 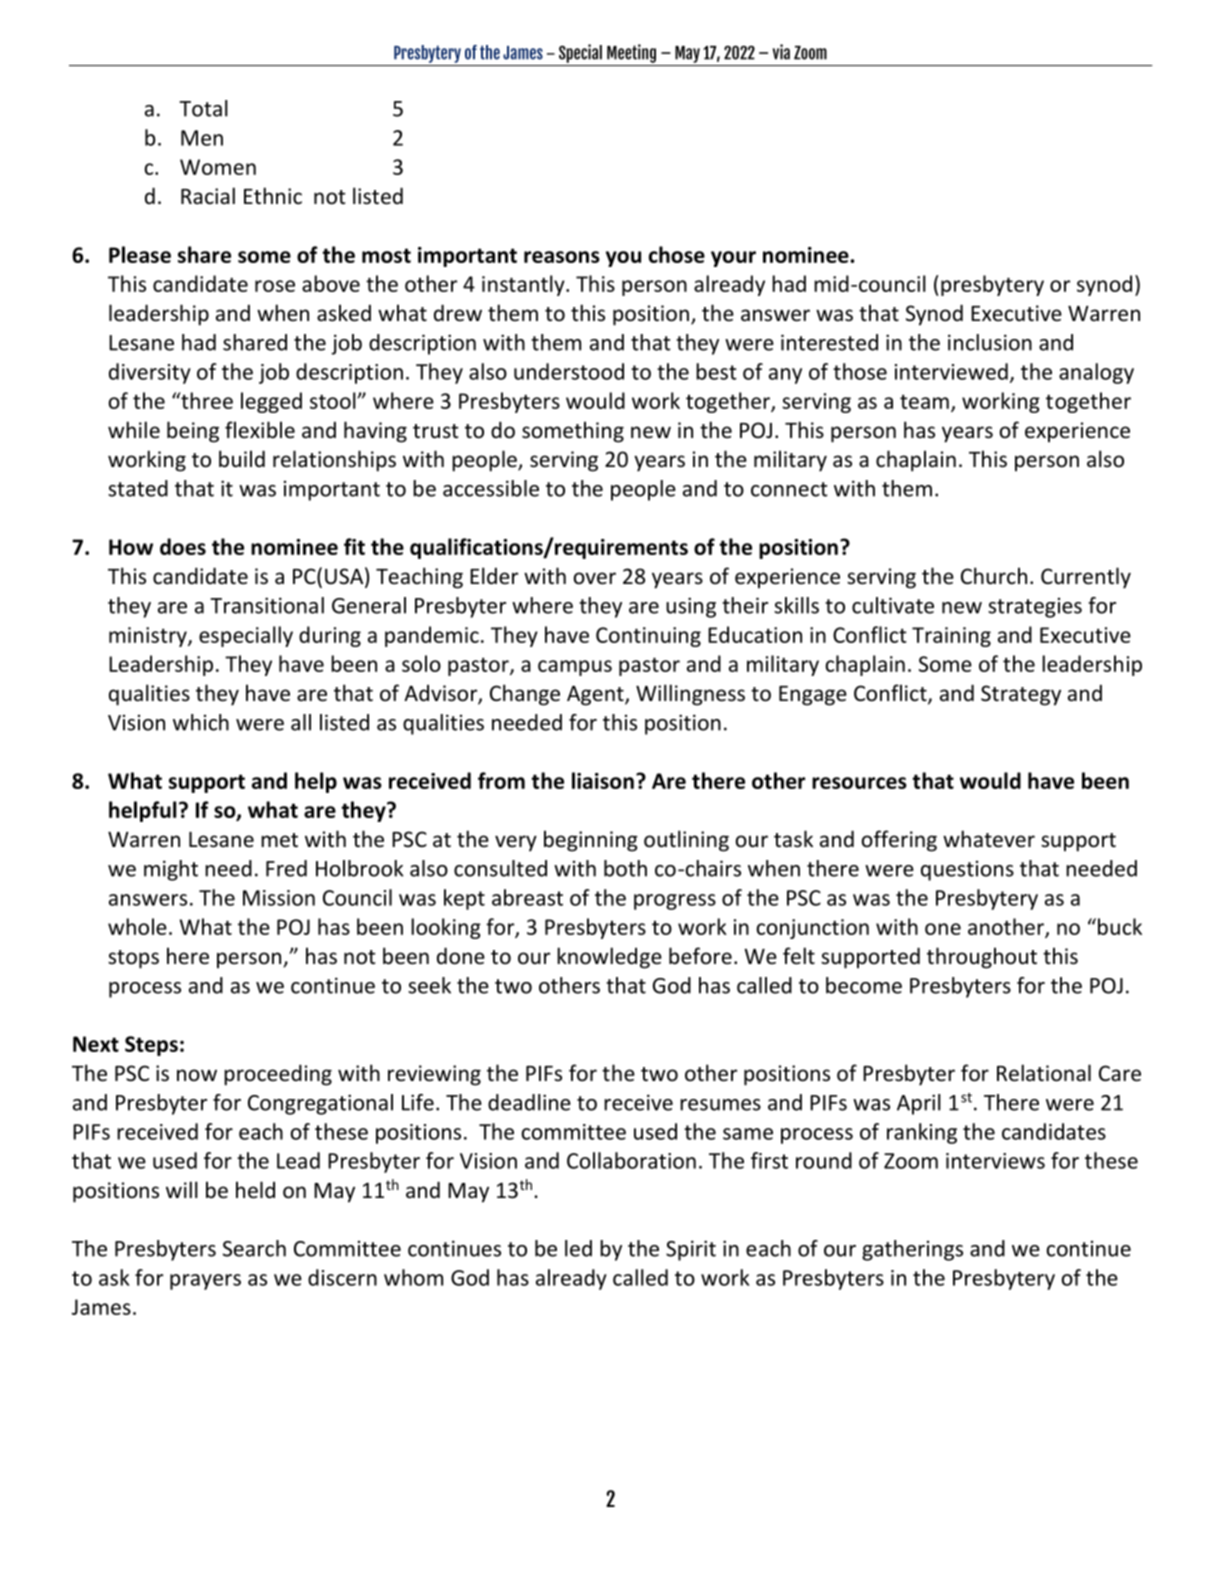 What do you see at coordinates (781, 52) in the screenshot?
I see `via` at bounding box center [781, 52].
